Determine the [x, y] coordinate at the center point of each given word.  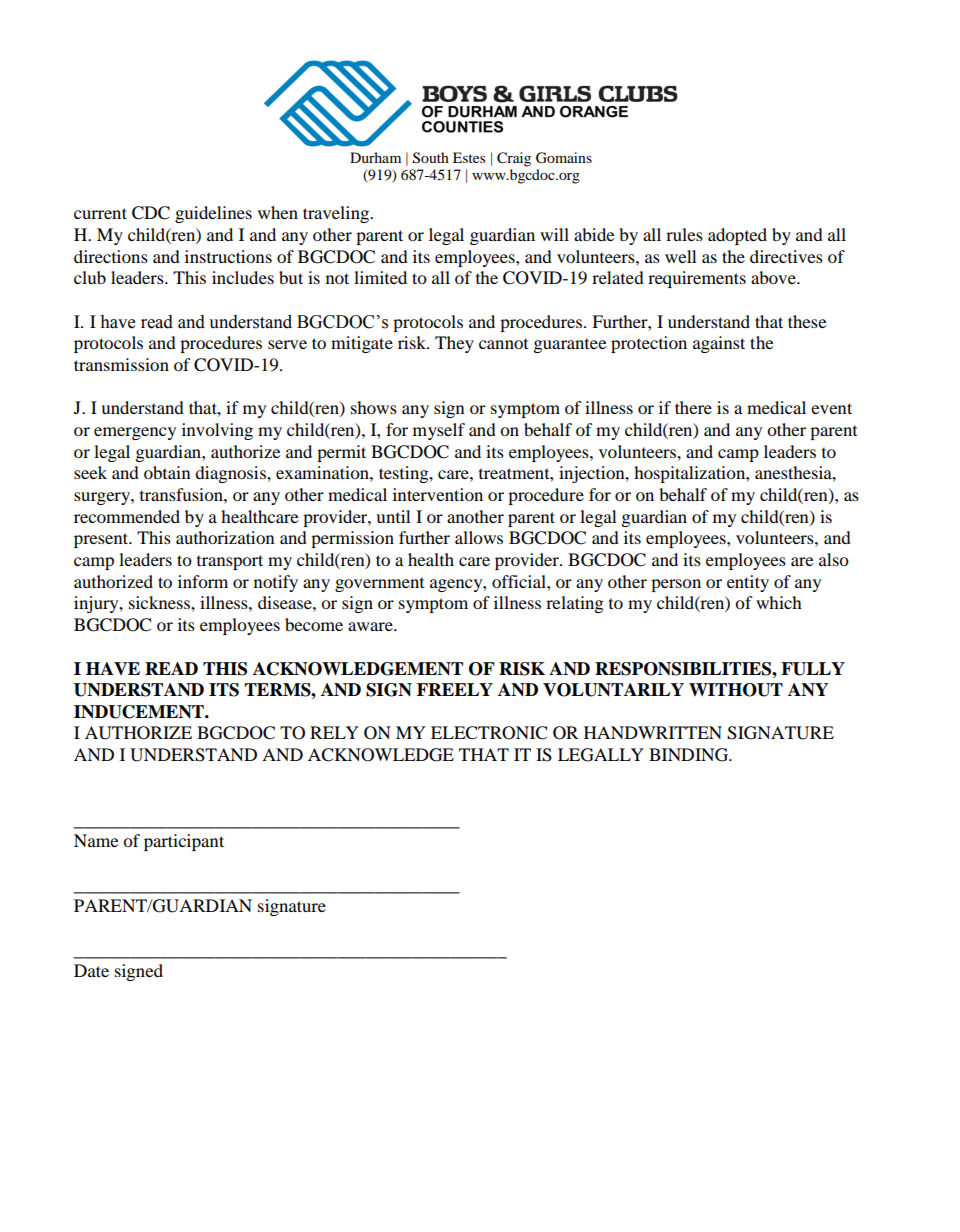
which [779, 602]
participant [184, 842]
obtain [167, 472]
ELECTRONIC [489, 733]
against [719, 344]
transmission [121, 364]
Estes [469, 157]
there [693, 407]
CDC [151, 213]
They [454, 344]
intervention [438, 494]
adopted [737, 236]
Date [91, 970]
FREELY [455, 689]
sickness [160, 602]
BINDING [690, 755]
